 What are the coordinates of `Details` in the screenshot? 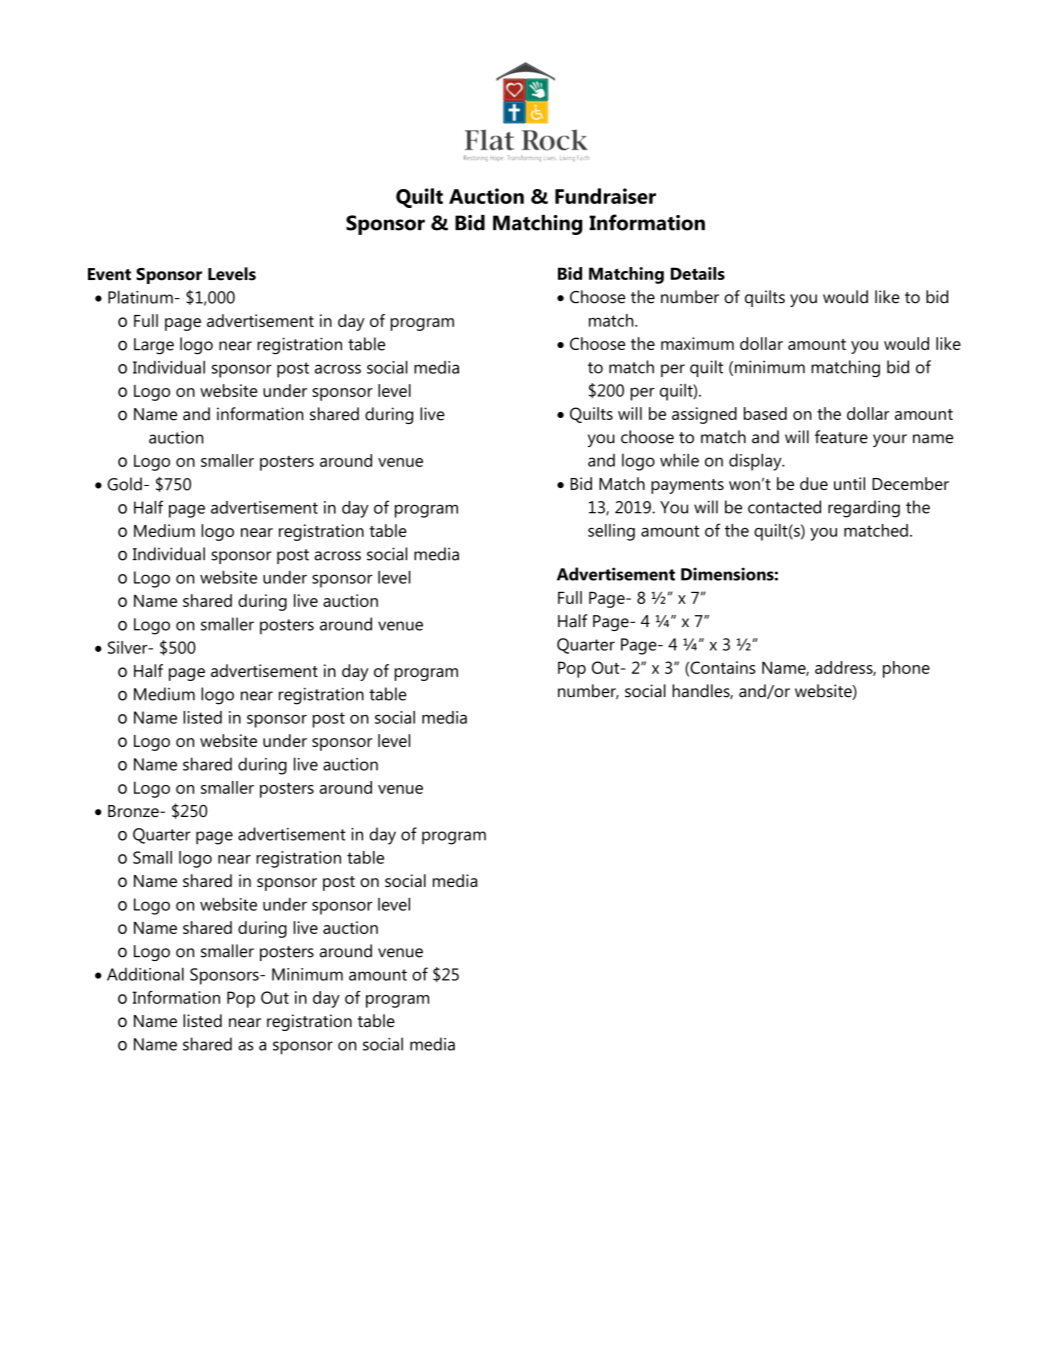 It's located at (698, 273).
